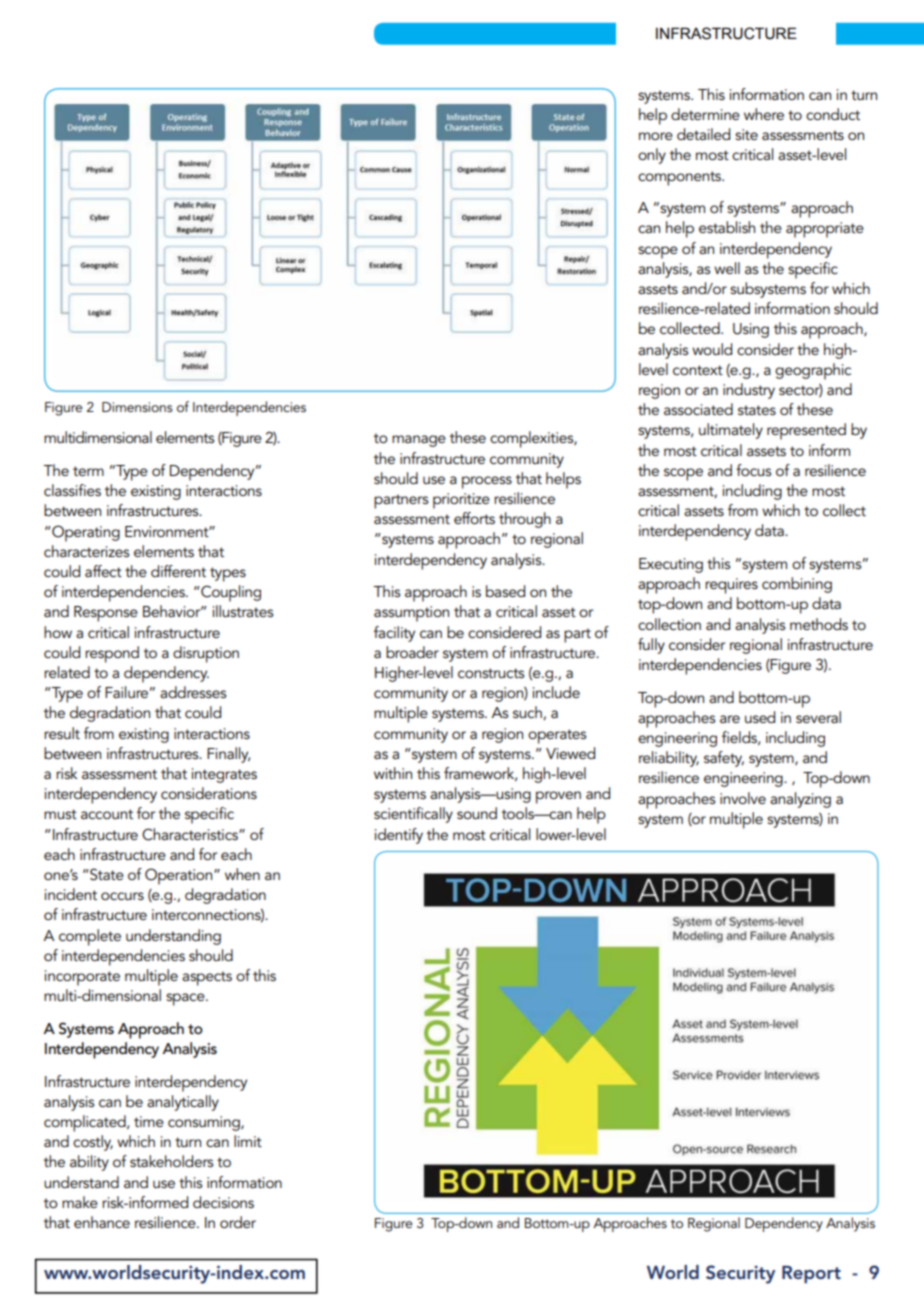  Describe the element at coordinates (419, 441) in the screenshot. I see `manage` at that location.
